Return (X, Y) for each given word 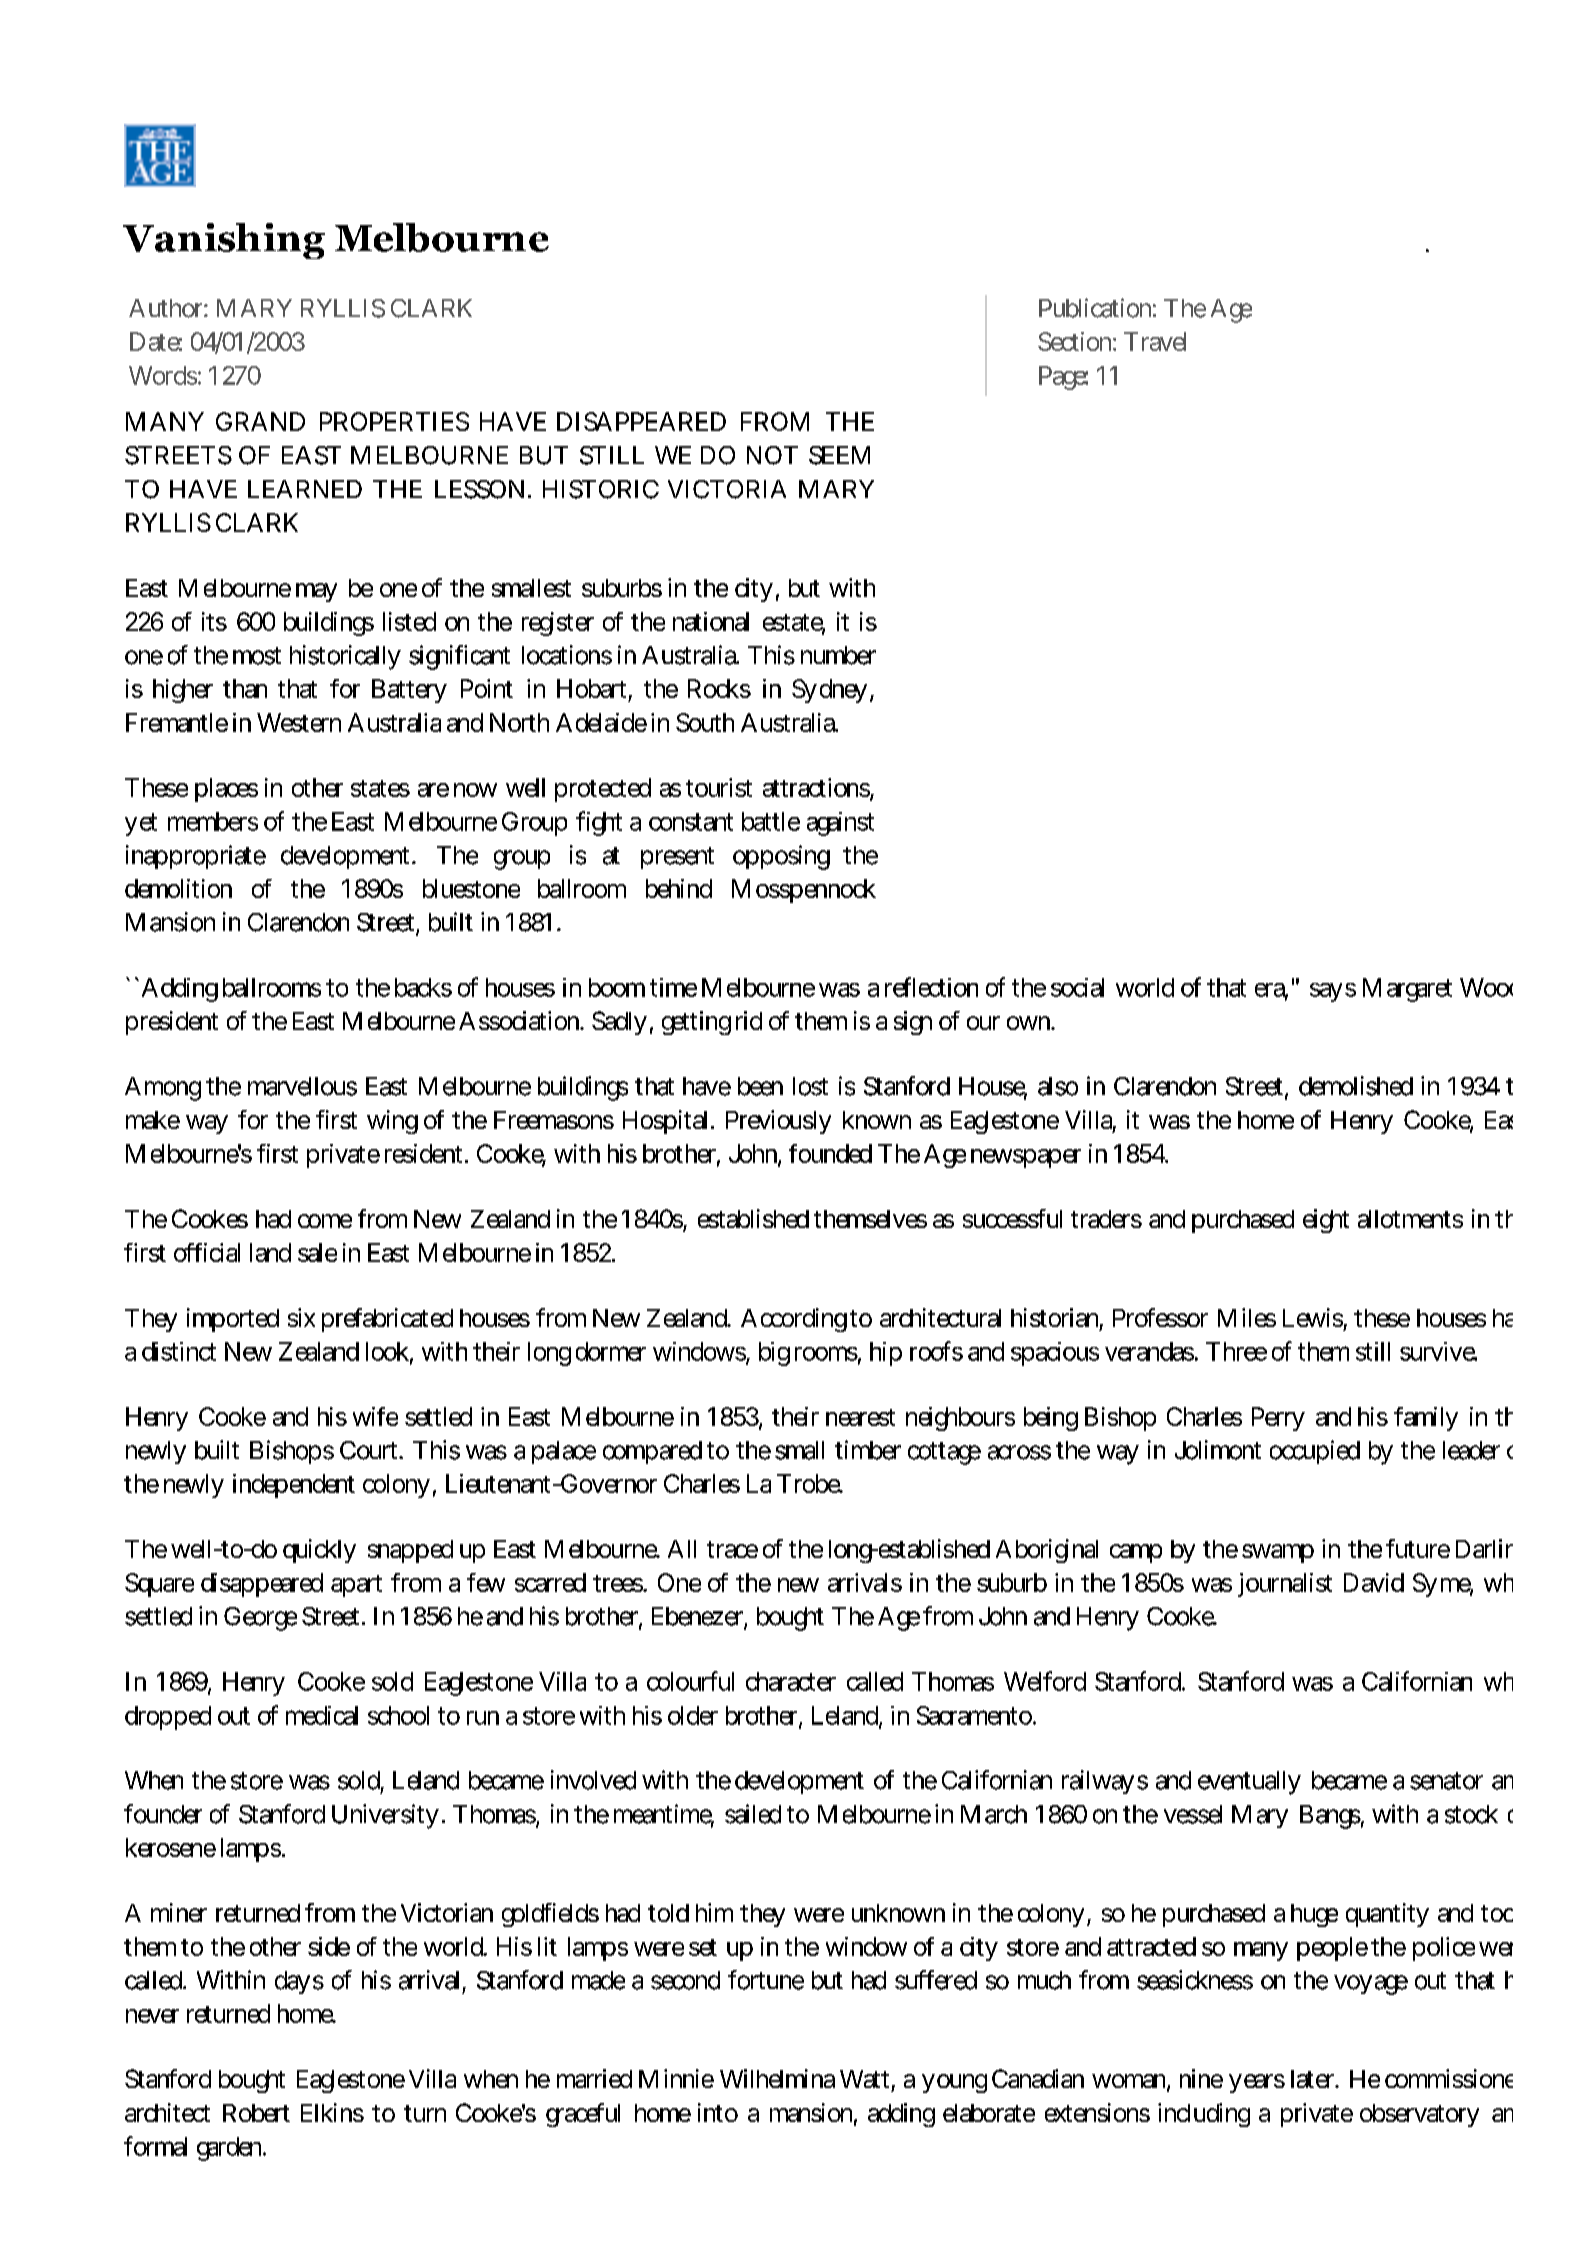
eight (1326, 1221)
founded (830, 1153)
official (207, 1252)
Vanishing (224, 241)
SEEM (839, 455)
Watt (864, 2079)
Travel (1155, 341)
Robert (256, 2113)
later (1313, 2079)
